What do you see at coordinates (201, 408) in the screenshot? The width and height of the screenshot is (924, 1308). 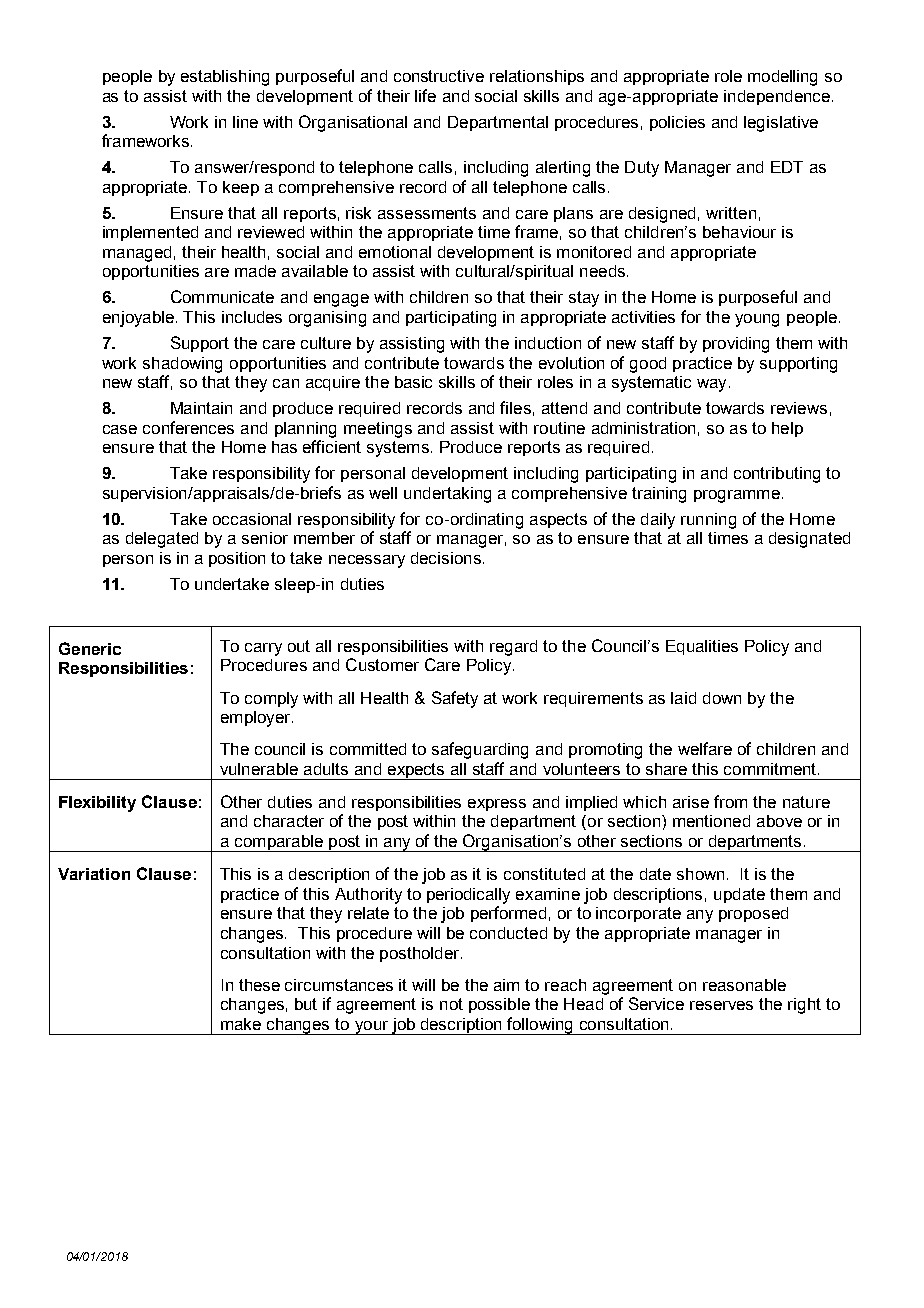 I see `Maintain` at bounding box center [201, 408].
